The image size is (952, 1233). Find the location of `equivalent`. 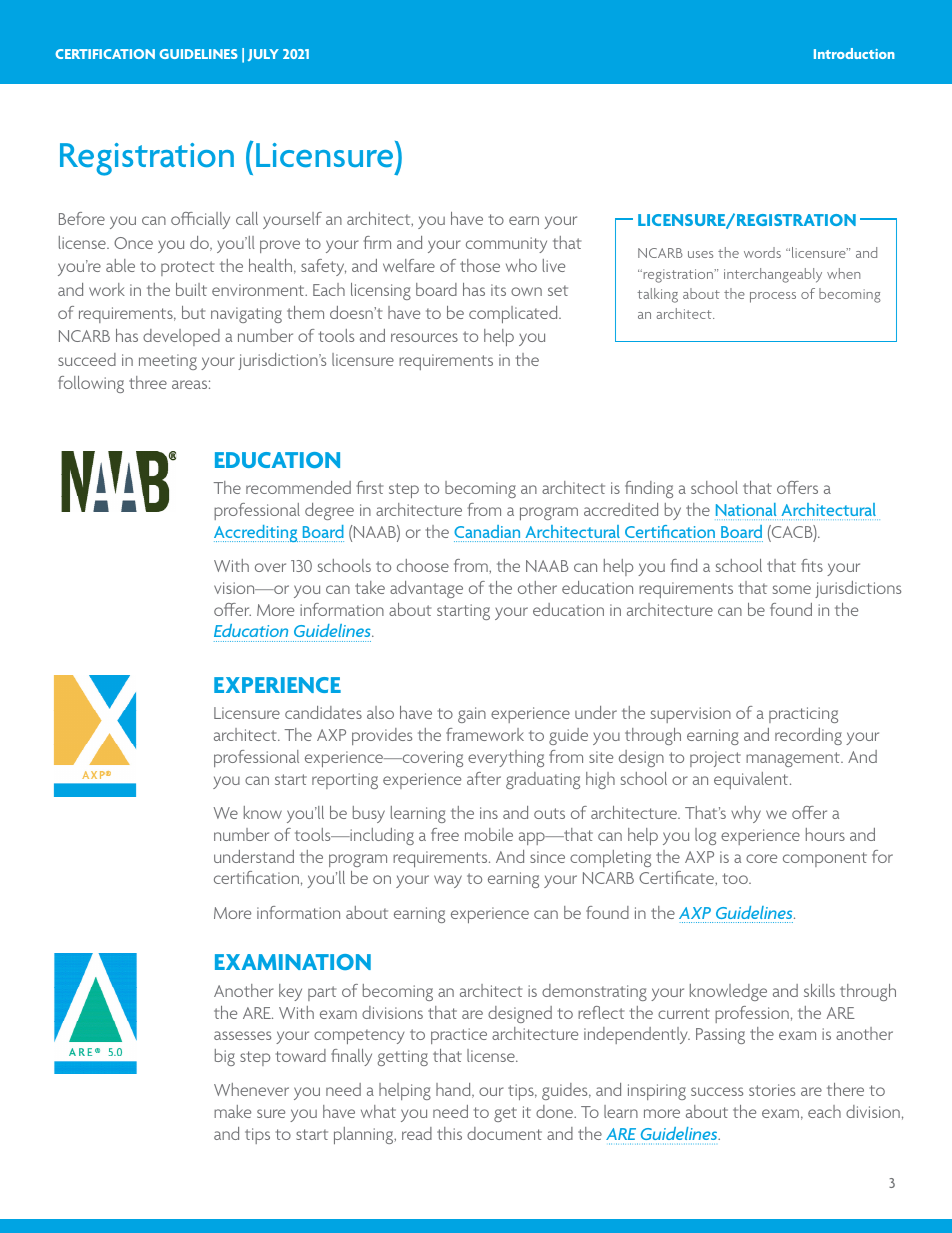

equivalent is located at coordinates (752, 780).
